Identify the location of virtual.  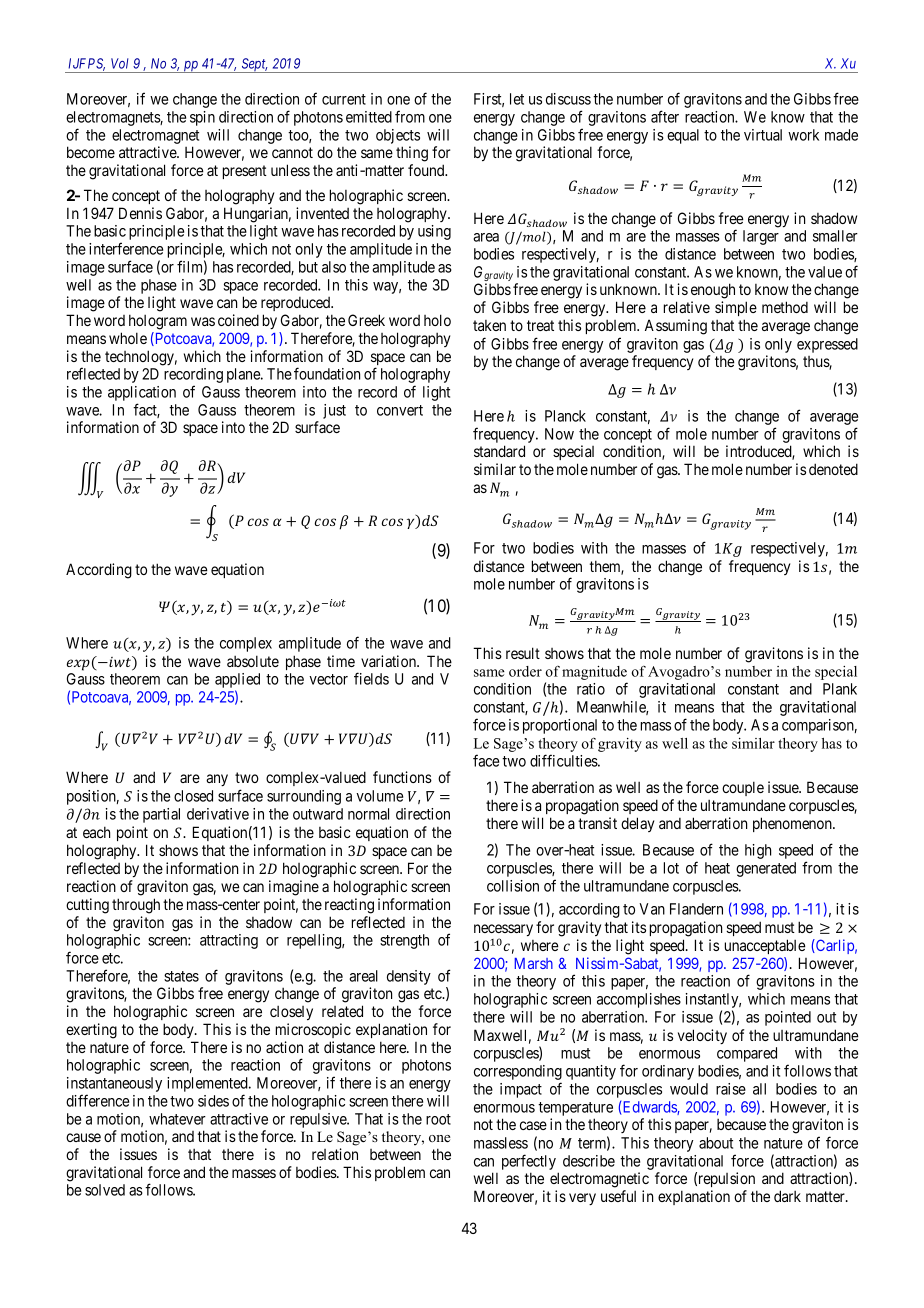
(763, 135).
